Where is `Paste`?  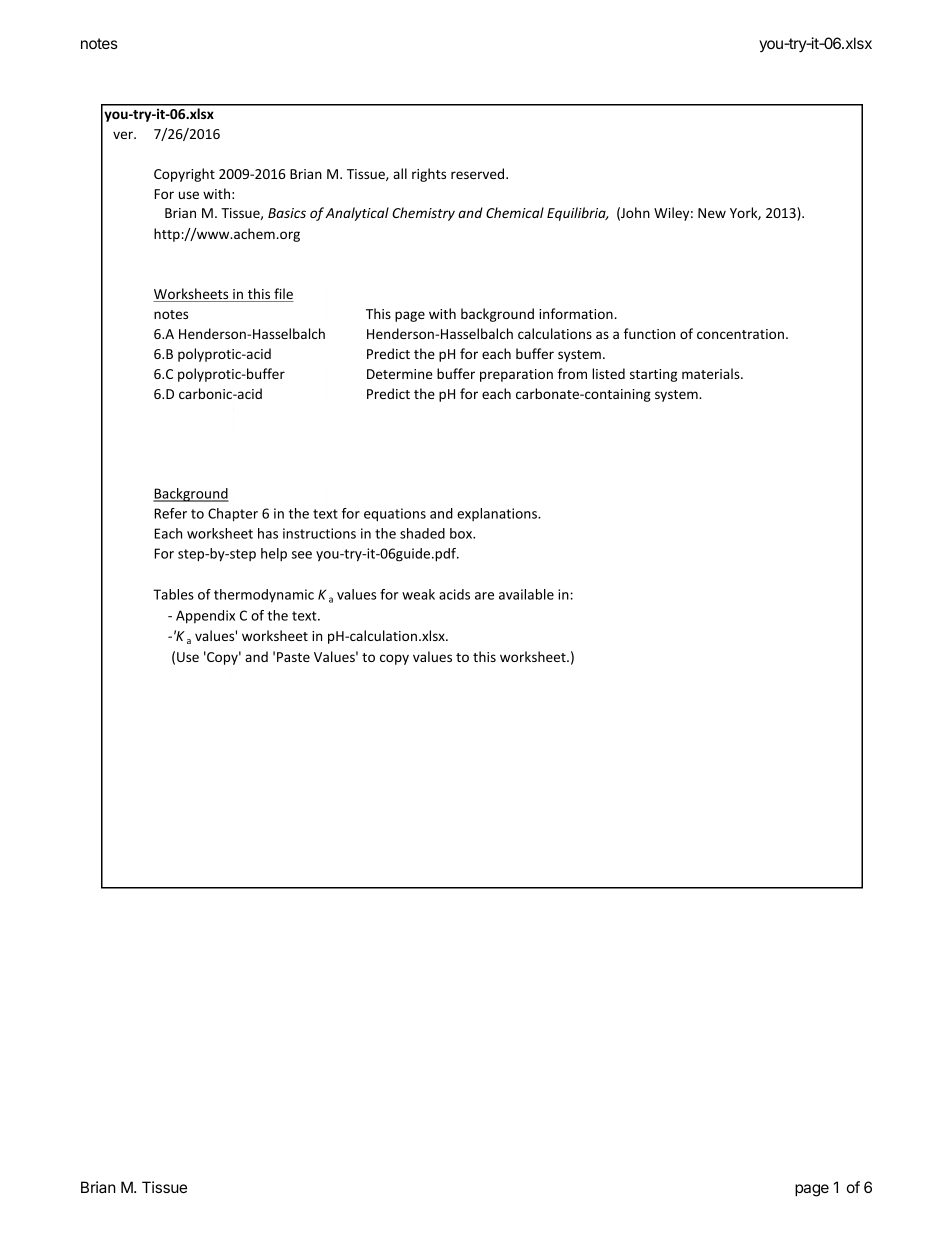 Paste is located at coordinates (293, 657).
